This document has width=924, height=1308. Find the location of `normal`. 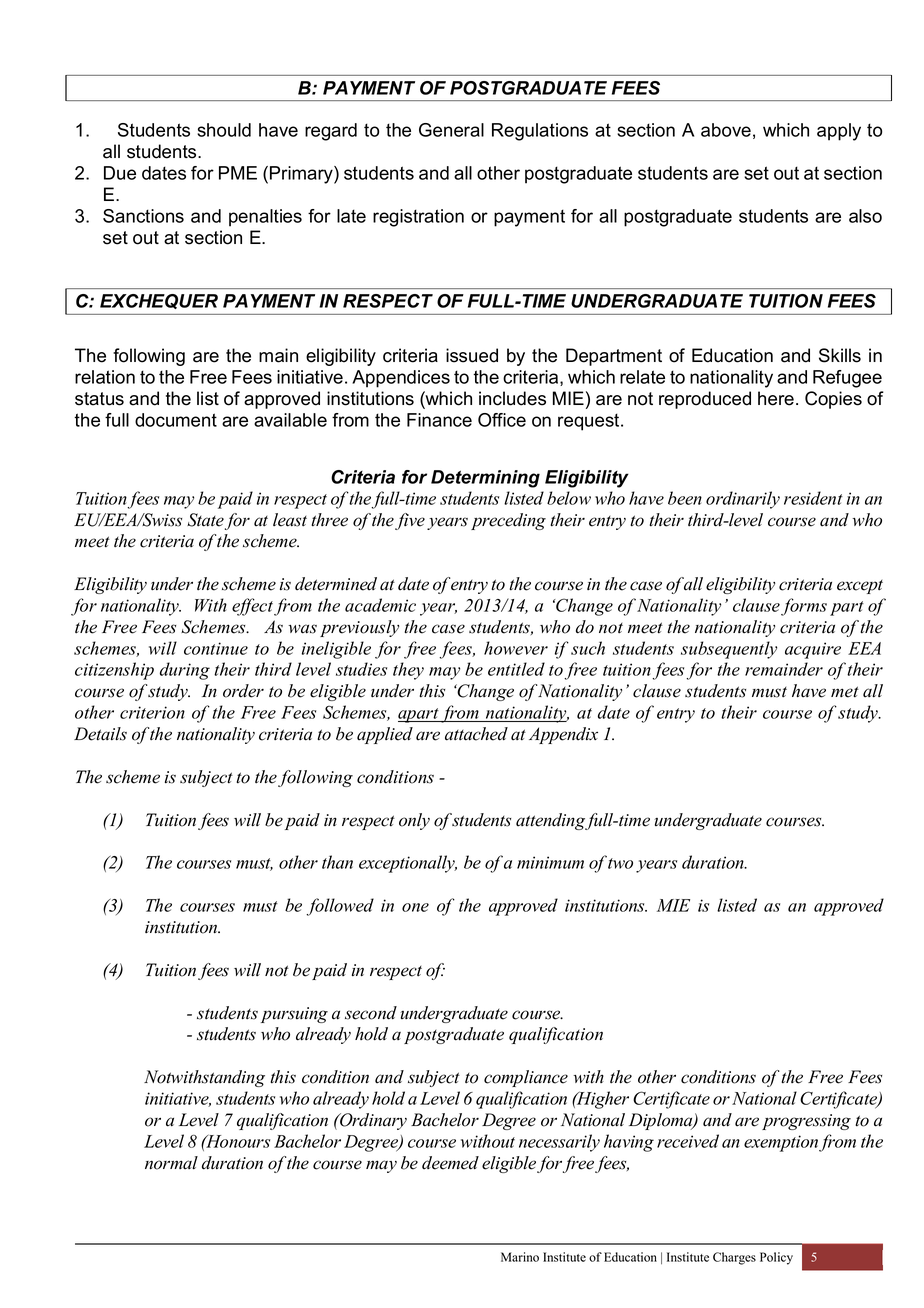

normal is located at coordinates (171, 1163).
